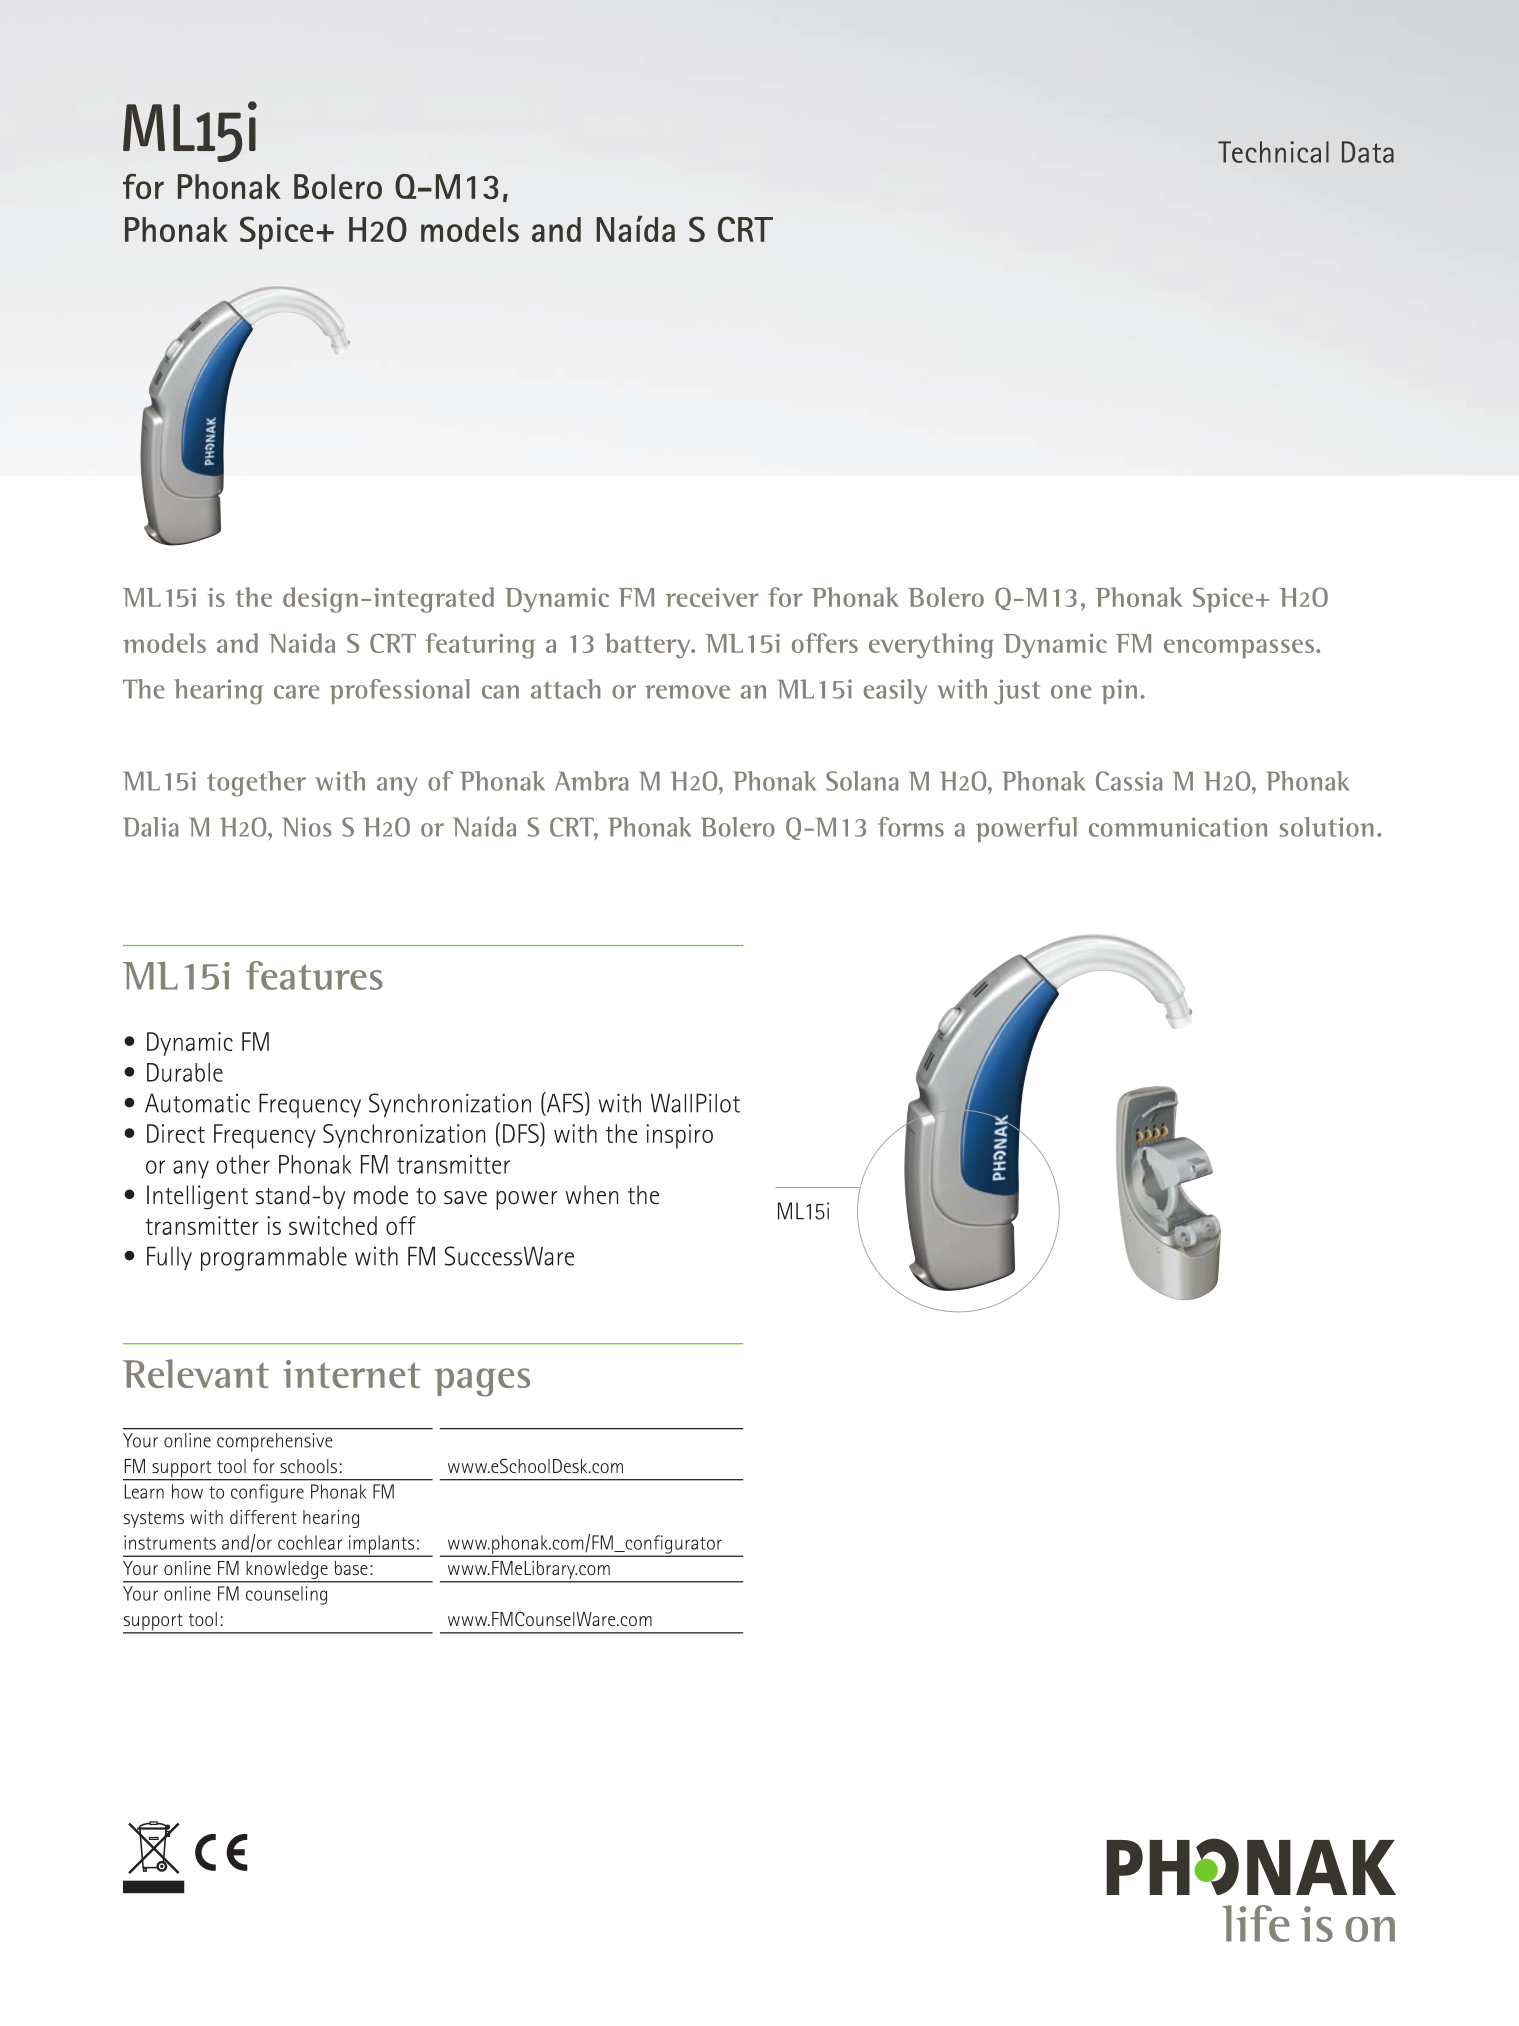 The height and width of the screenshot is (2026, 1519). I want to click on cochlear, so click(310, 1542).
